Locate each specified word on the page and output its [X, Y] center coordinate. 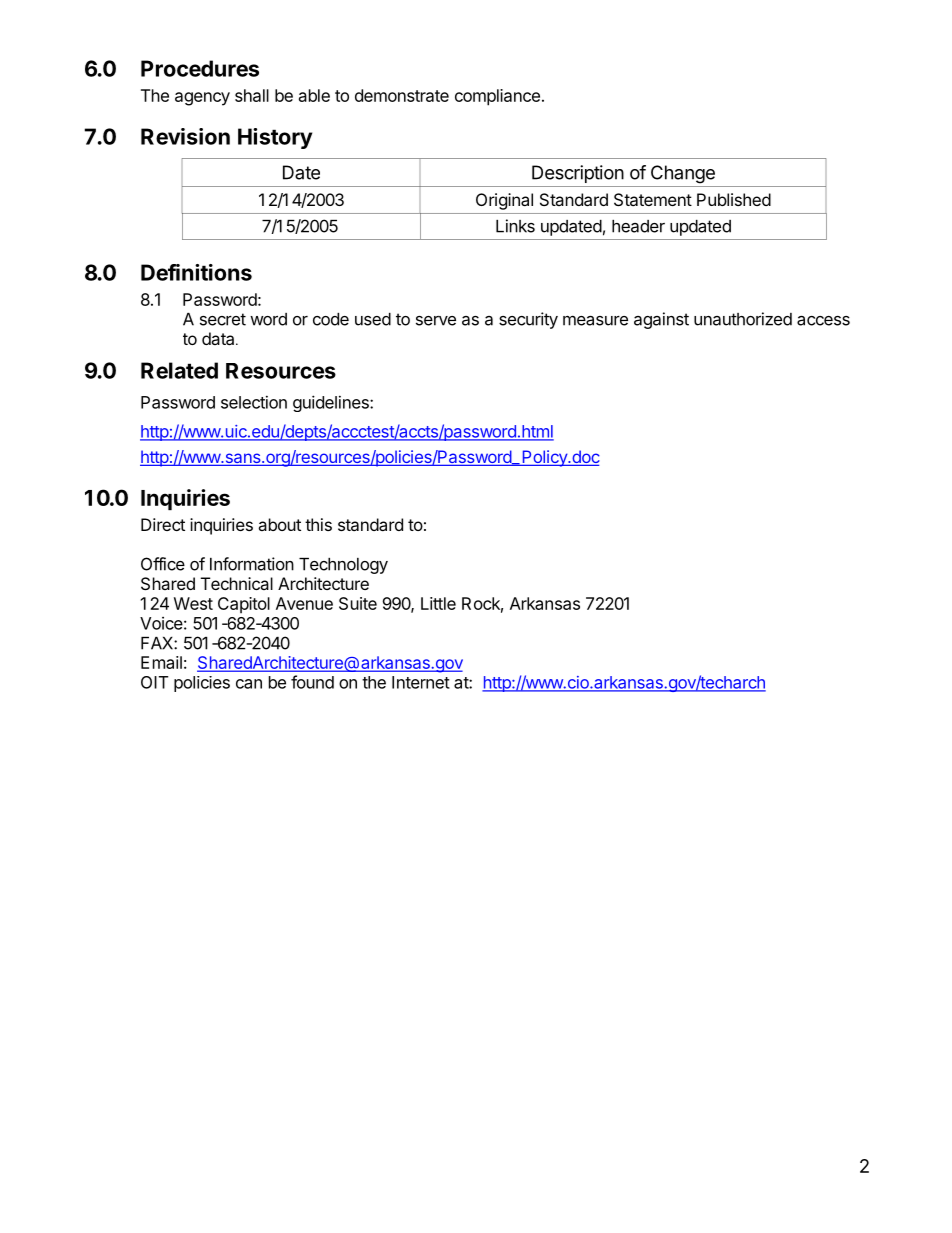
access [823, 321]
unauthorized [743, 319]
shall [252, 95]
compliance [497, 97]
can [249, 684]
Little [438, 603]
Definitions [196, 272]
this [318, 524]
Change [683, 174]
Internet [421, 682]
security [528, 320]
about [279, 524]
